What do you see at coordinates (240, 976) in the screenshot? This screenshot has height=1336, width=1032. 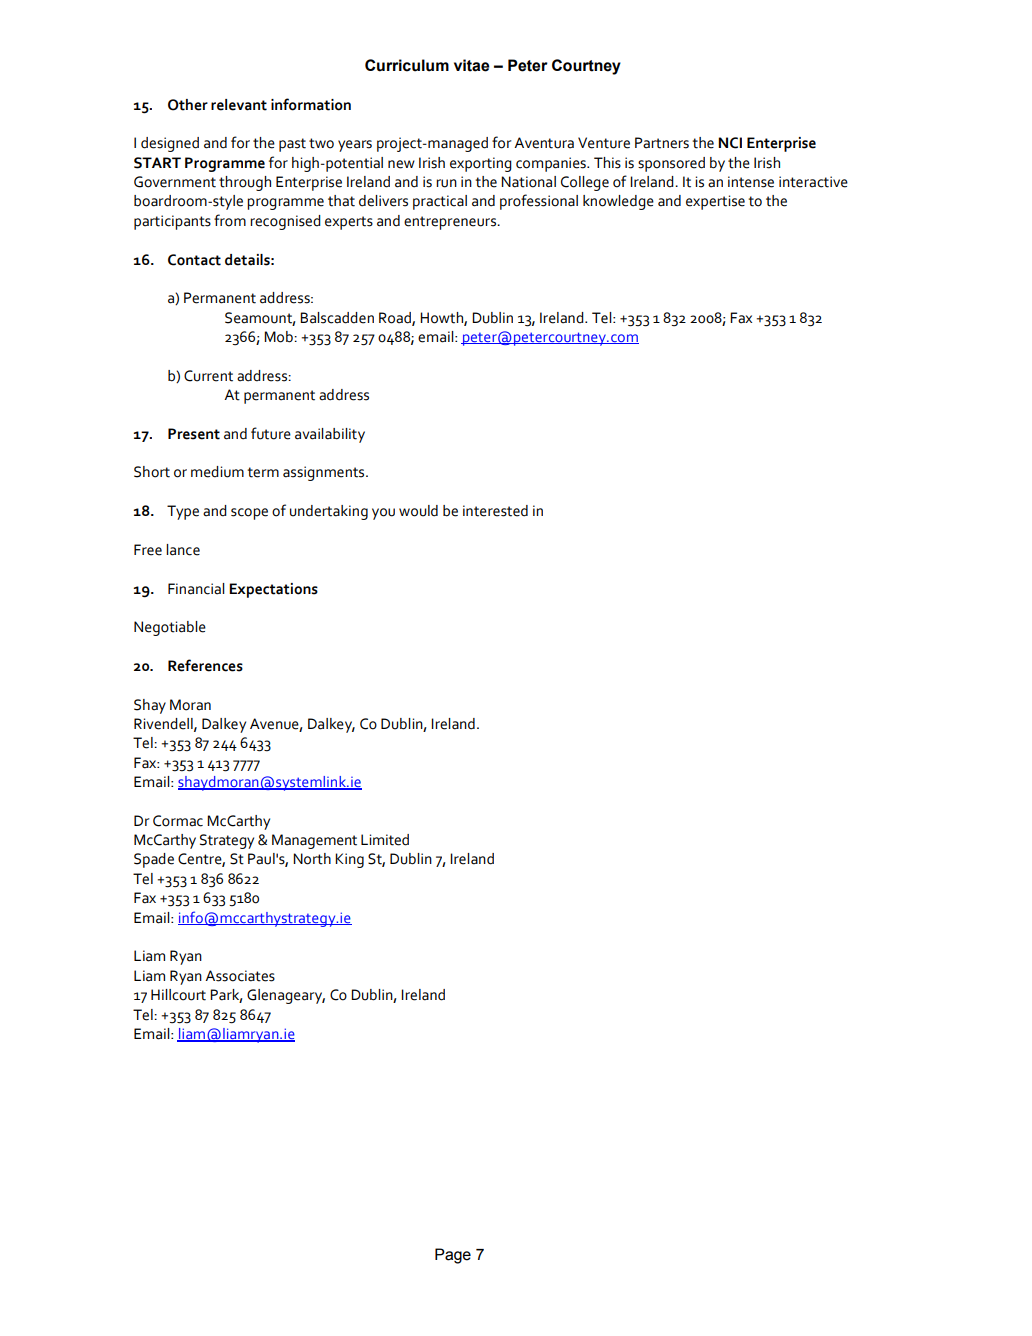 I see `Associates` at bounding box center [240, 976].
